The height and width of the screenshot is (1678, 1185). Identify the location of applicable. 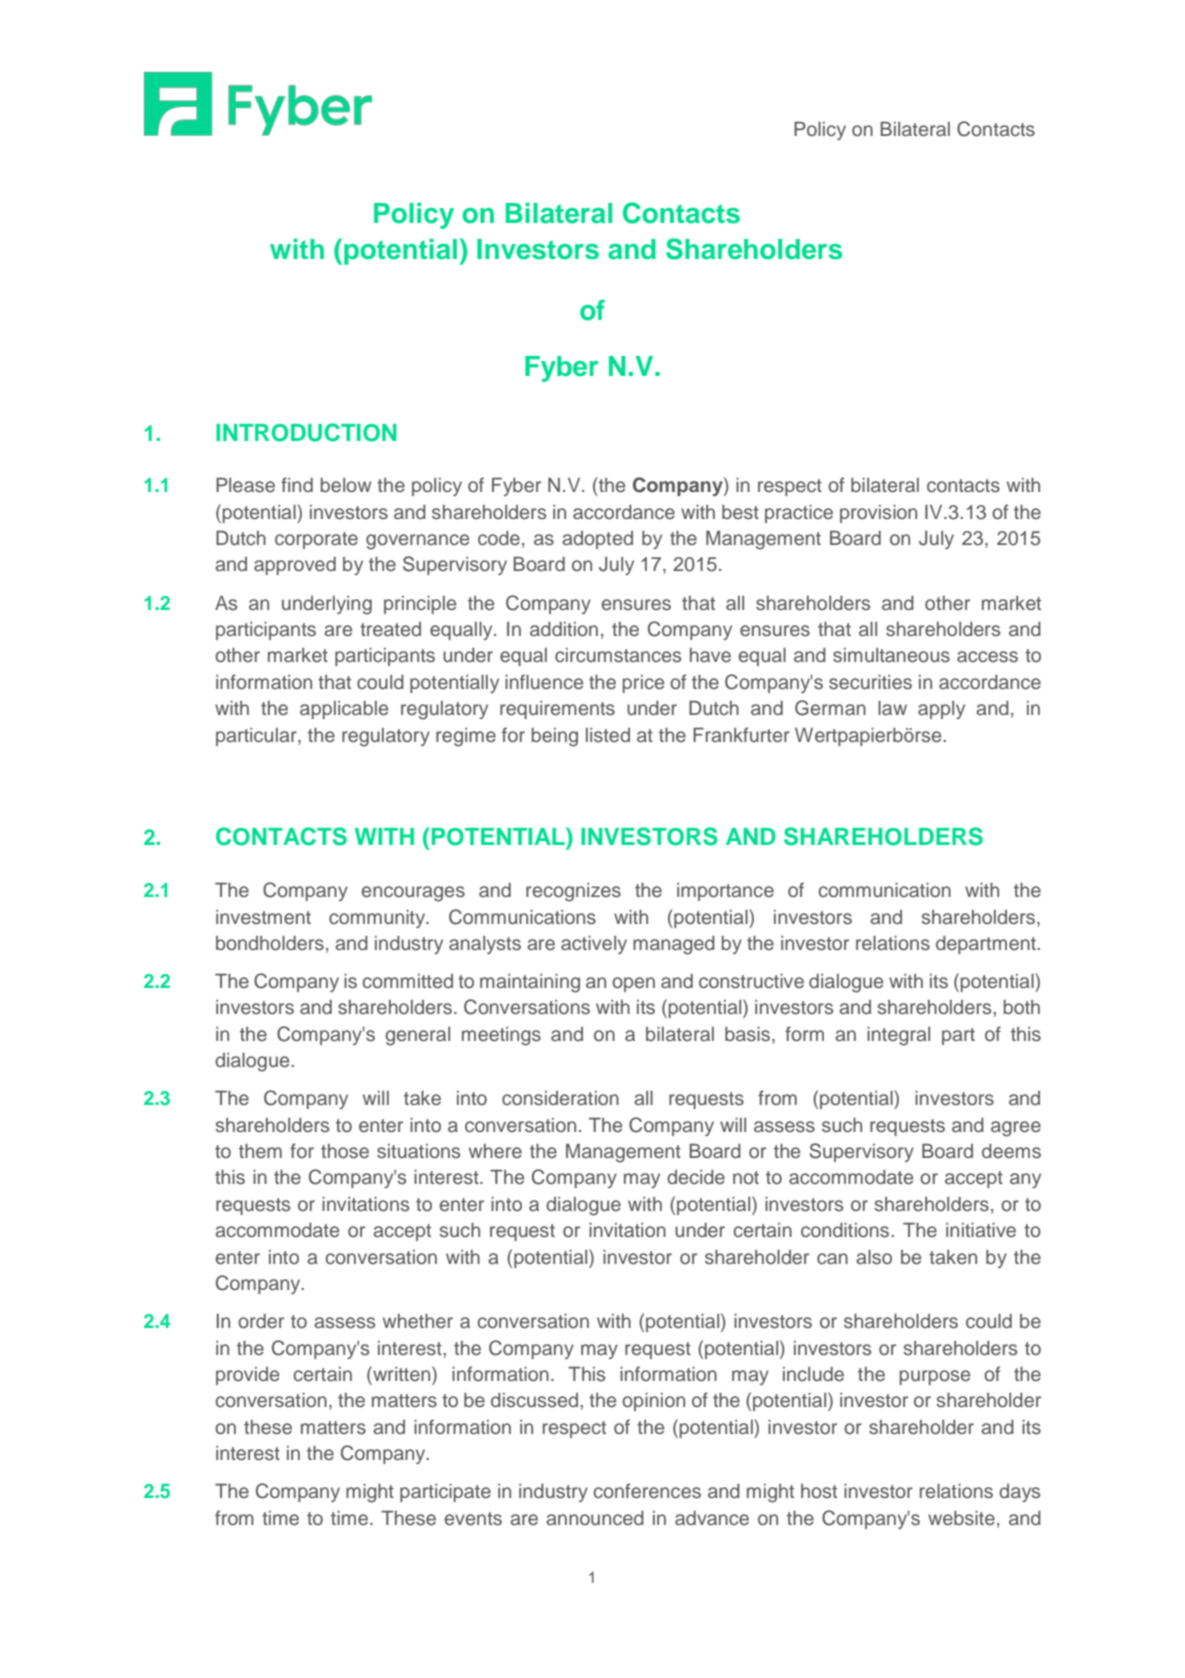
(344, 710).
